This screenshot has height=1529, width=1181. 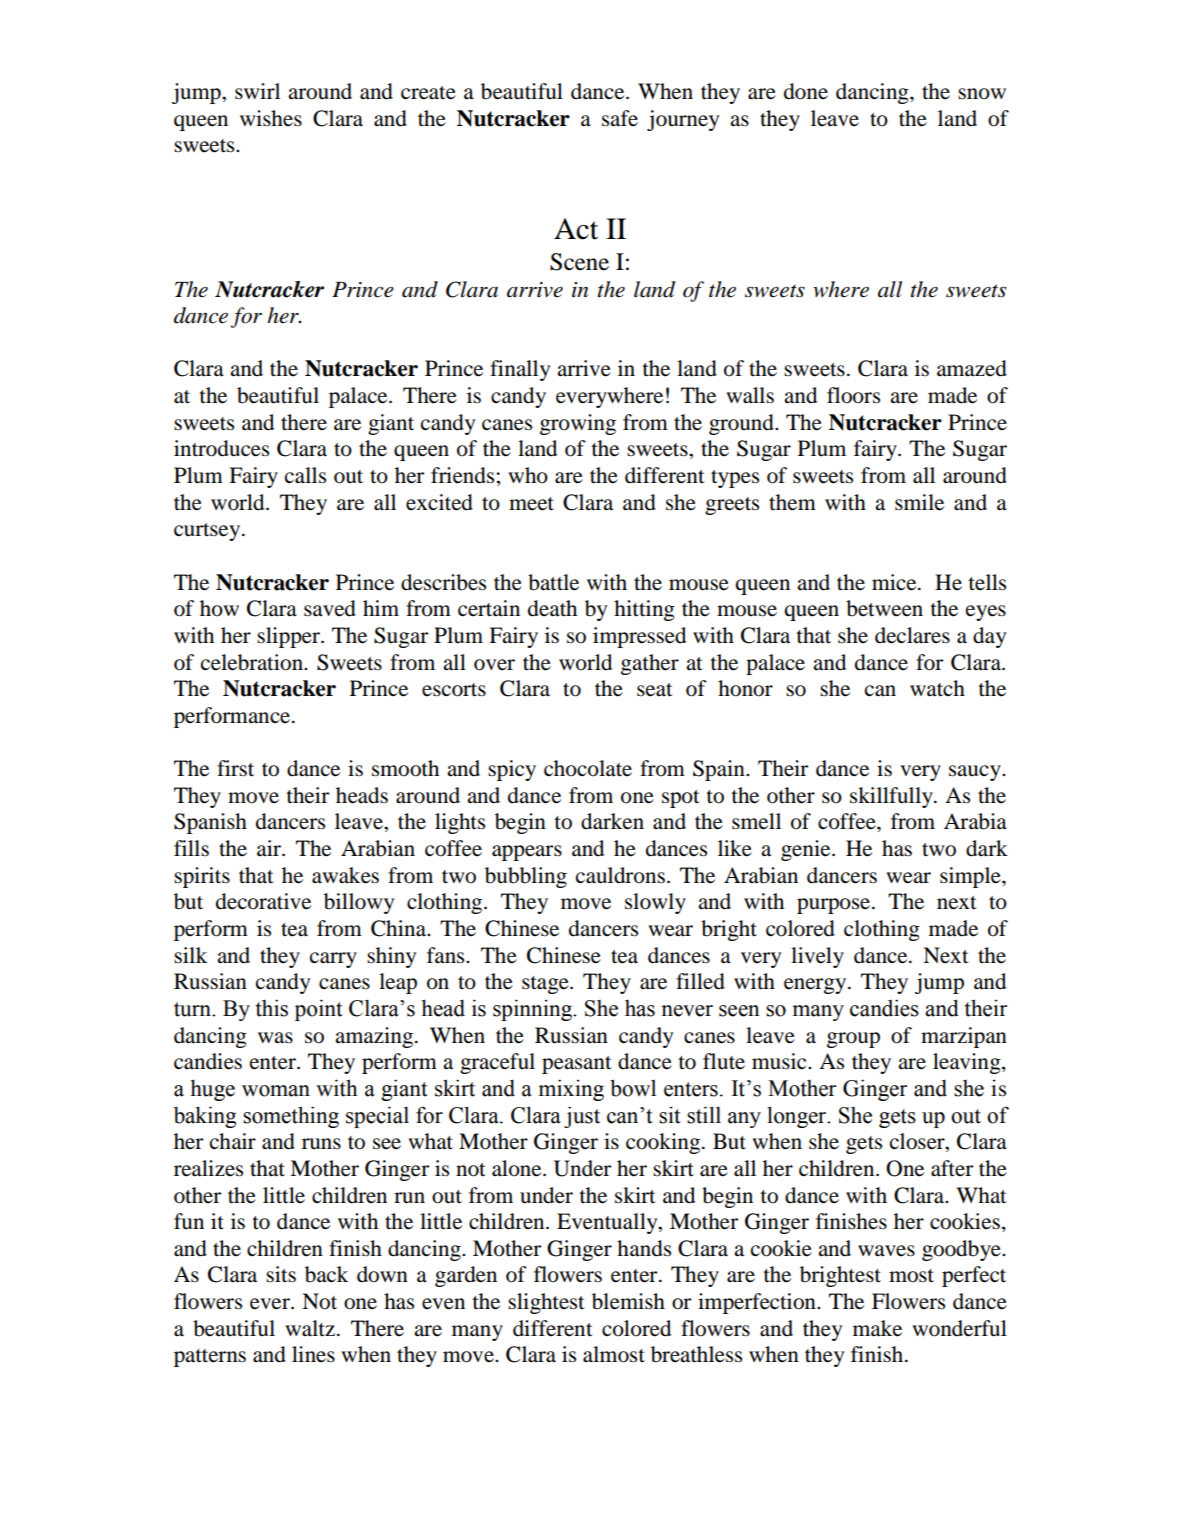 I want to click on decorative, so click(x=263, y=901).
